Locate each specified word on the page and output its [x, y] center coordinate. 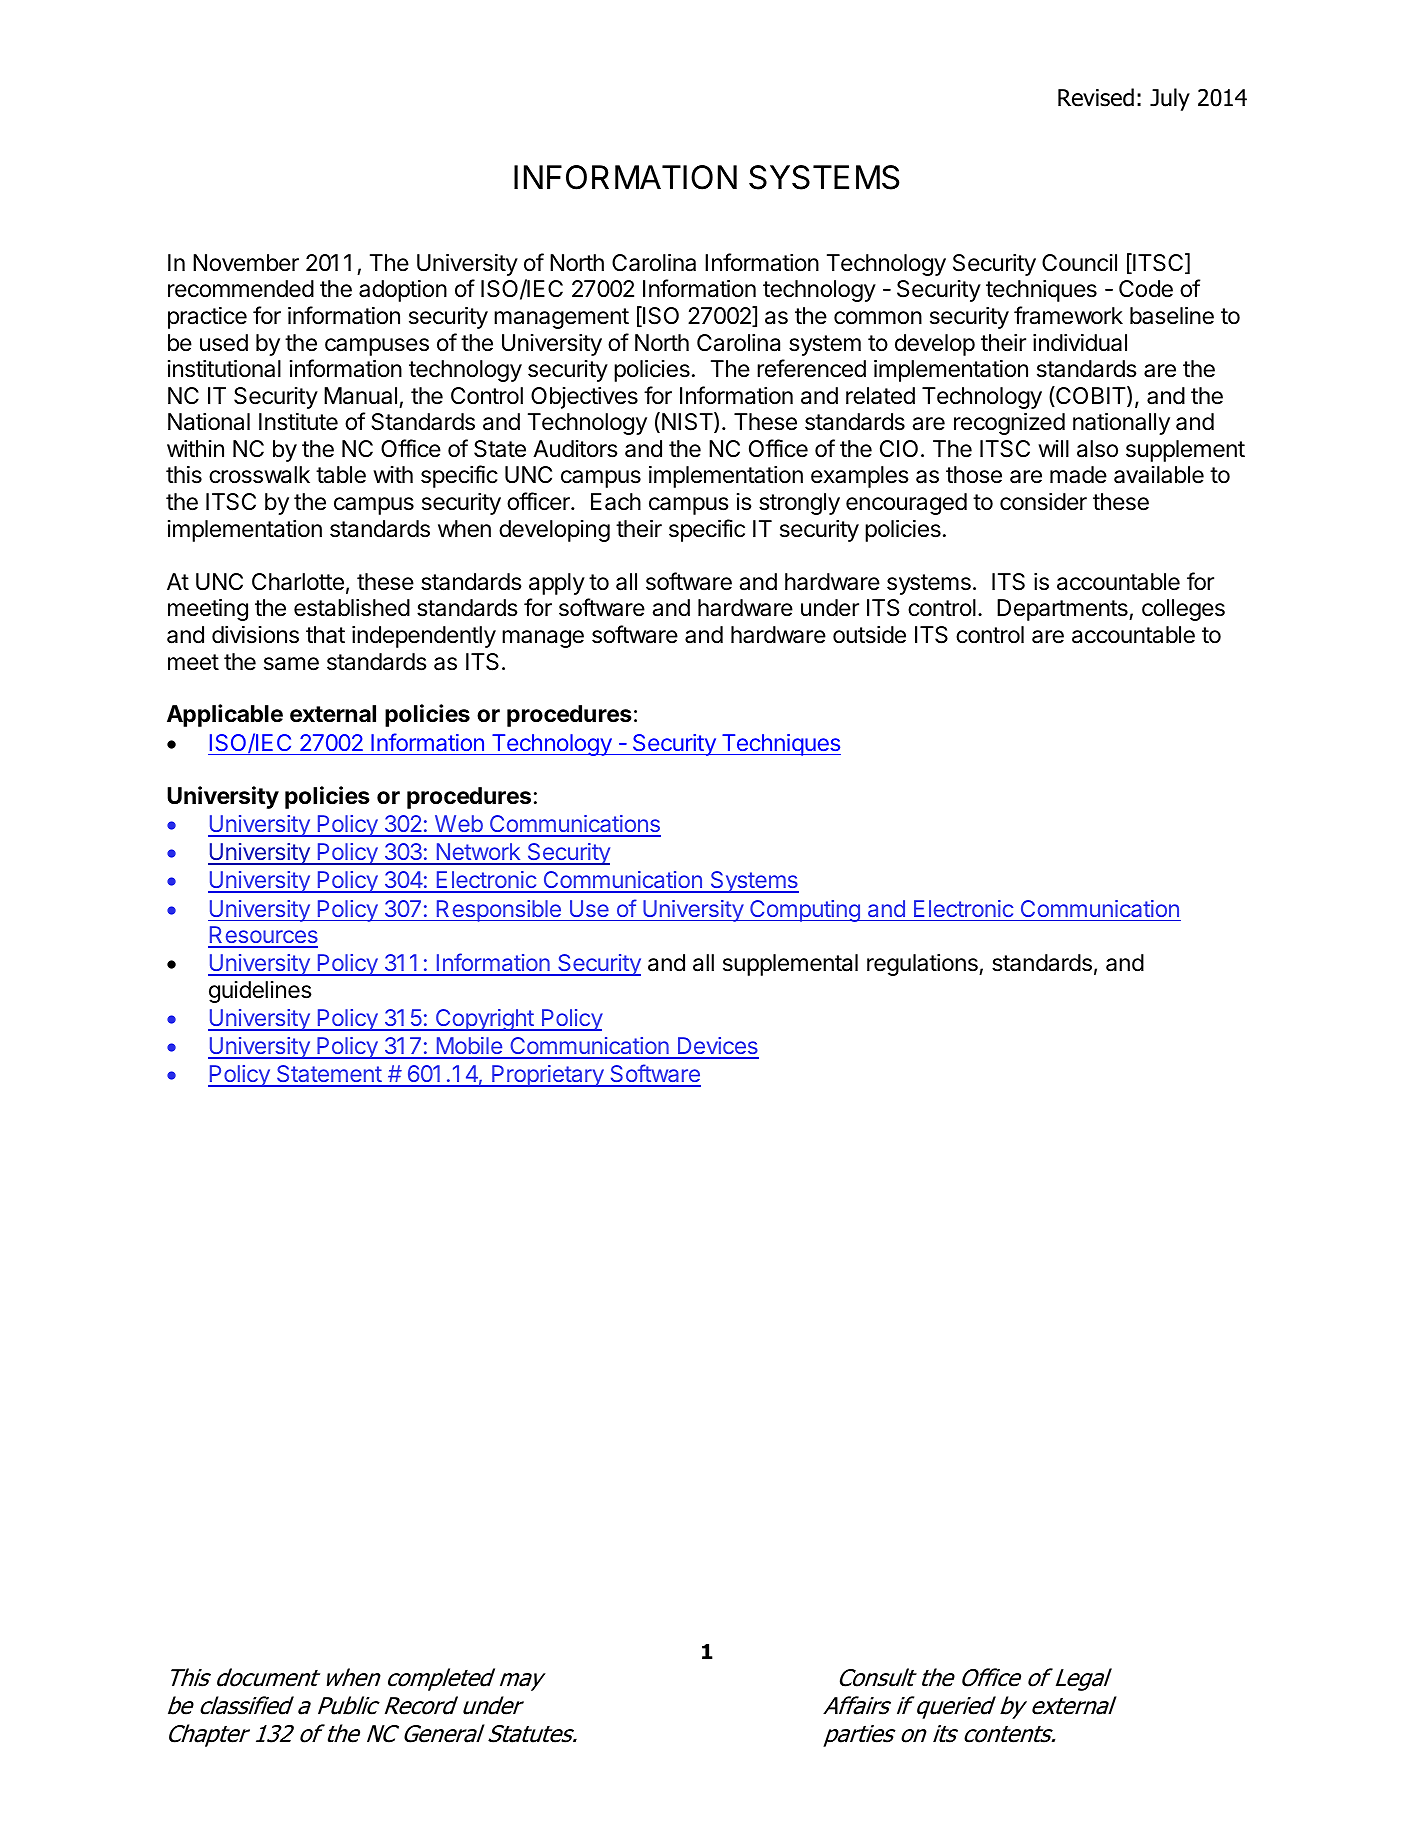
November [246, 263]
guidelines [260, 992]
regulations [923, 965]
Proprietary [548, 1076]
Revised [1096, 97]
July [1170, 99]
